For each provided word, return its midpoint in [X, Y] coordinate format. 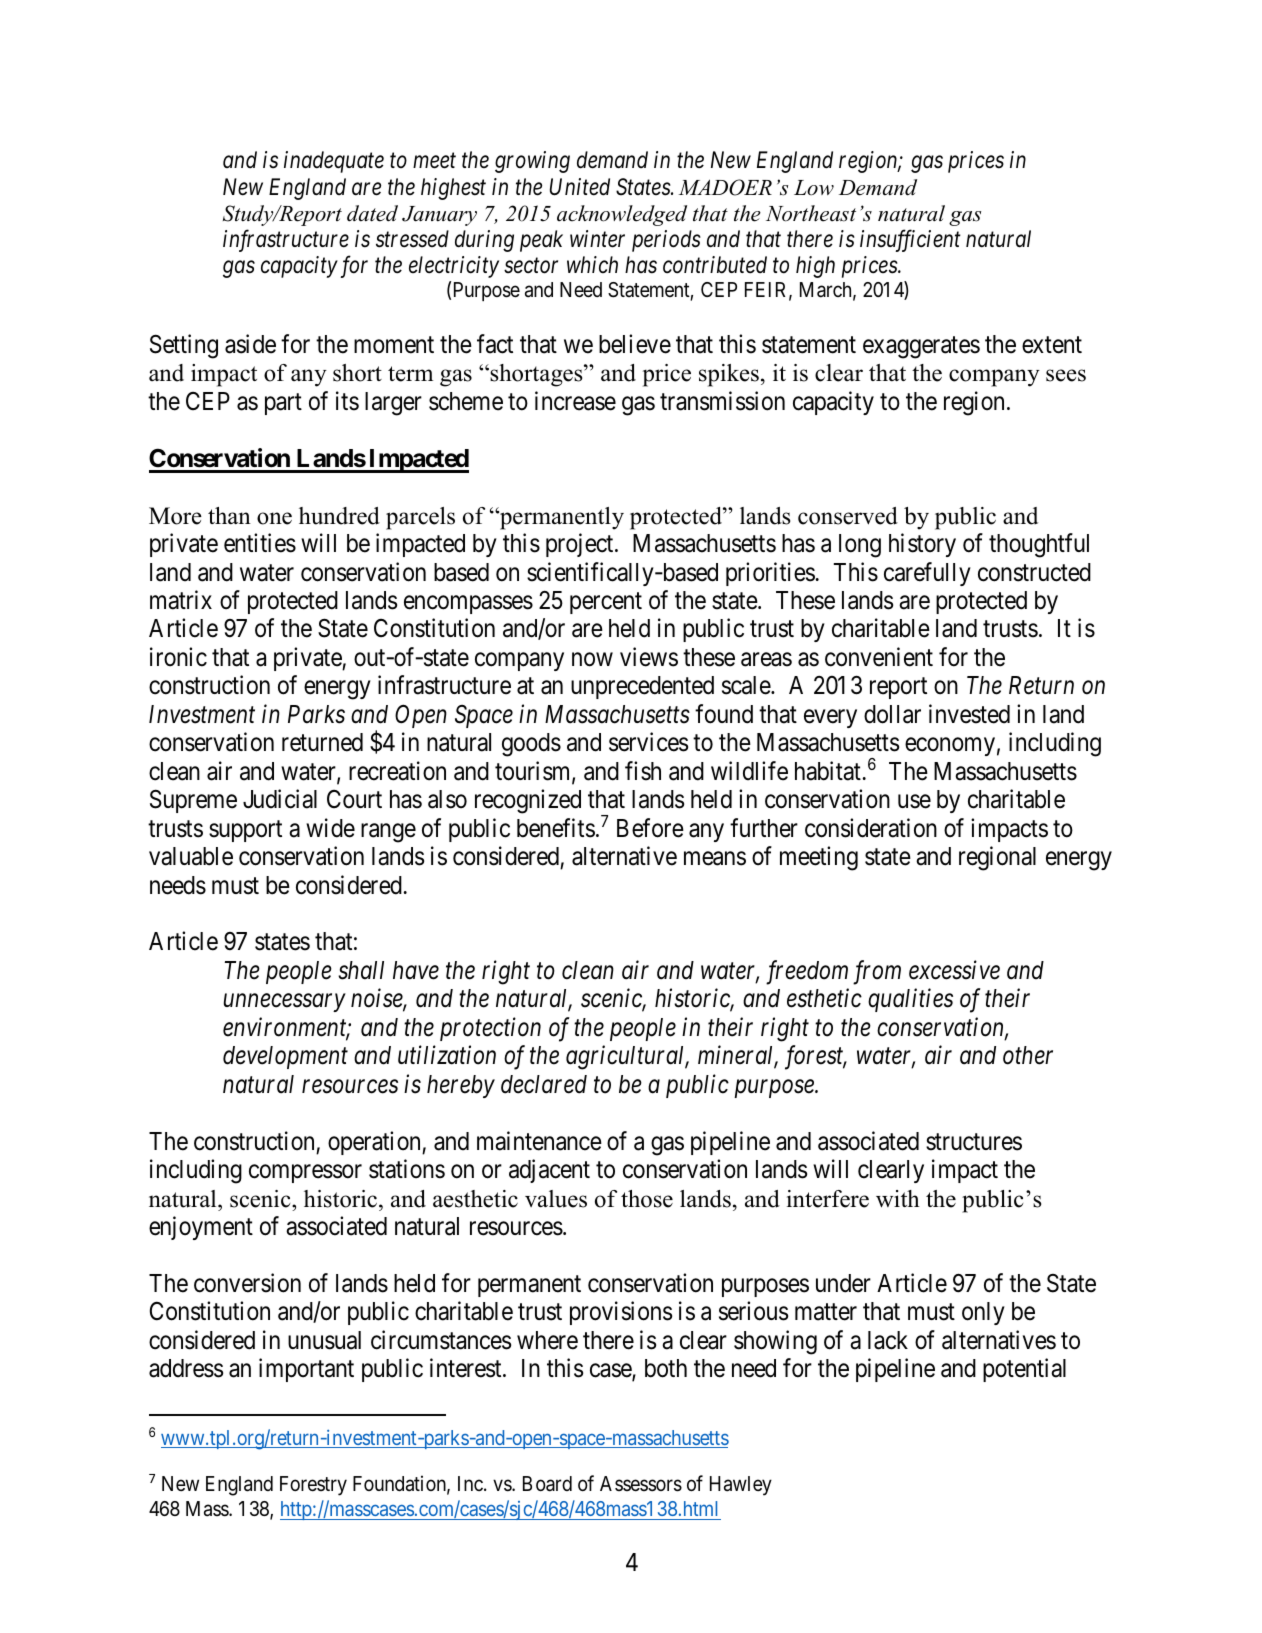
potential [1024, 1370]
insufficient [910, 240]
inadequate [334, 162]
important [306, 1370]
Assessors [641, 1484]
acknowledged [622, 215]
